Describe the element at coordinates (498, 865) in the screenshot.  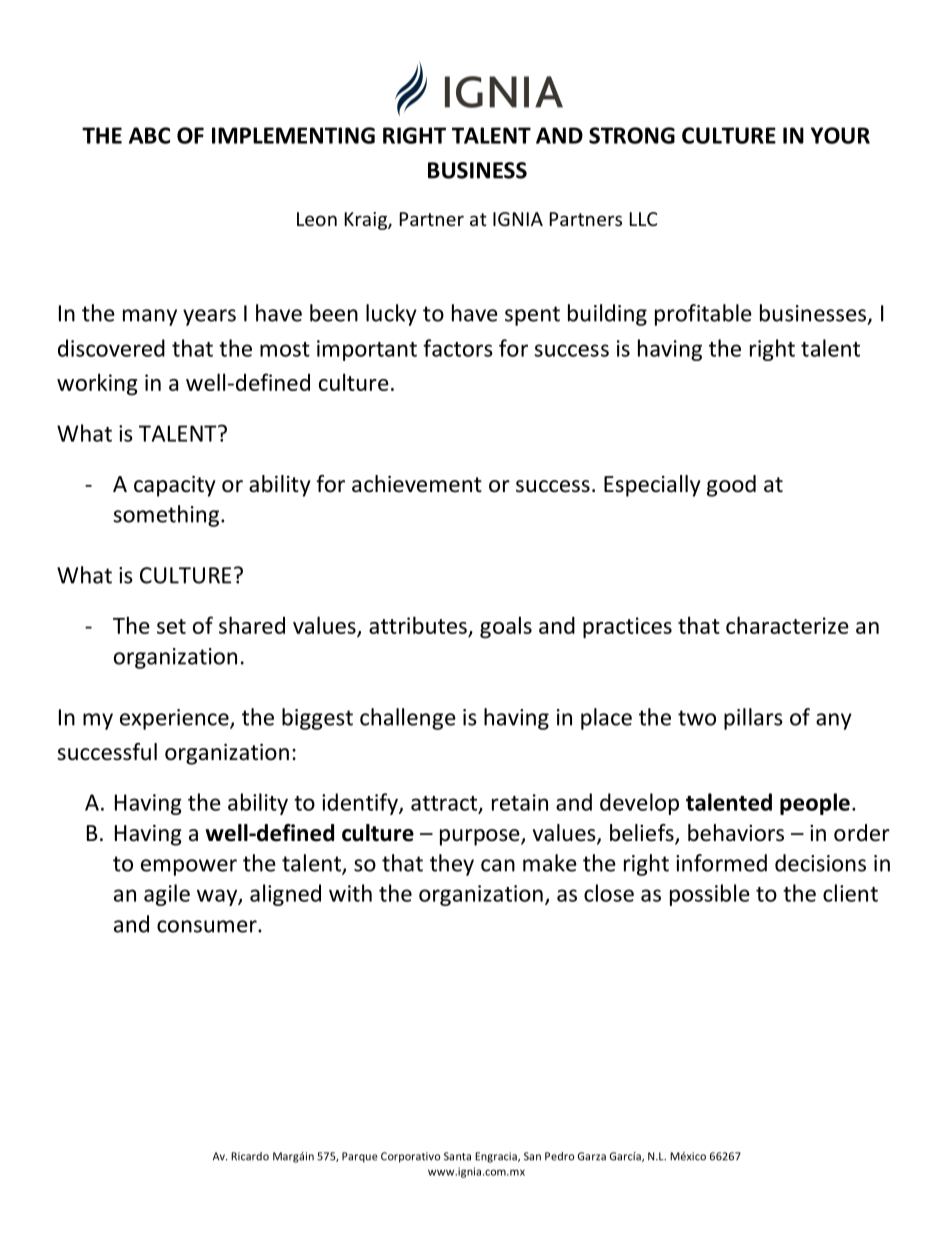
I see `can` at that location.
